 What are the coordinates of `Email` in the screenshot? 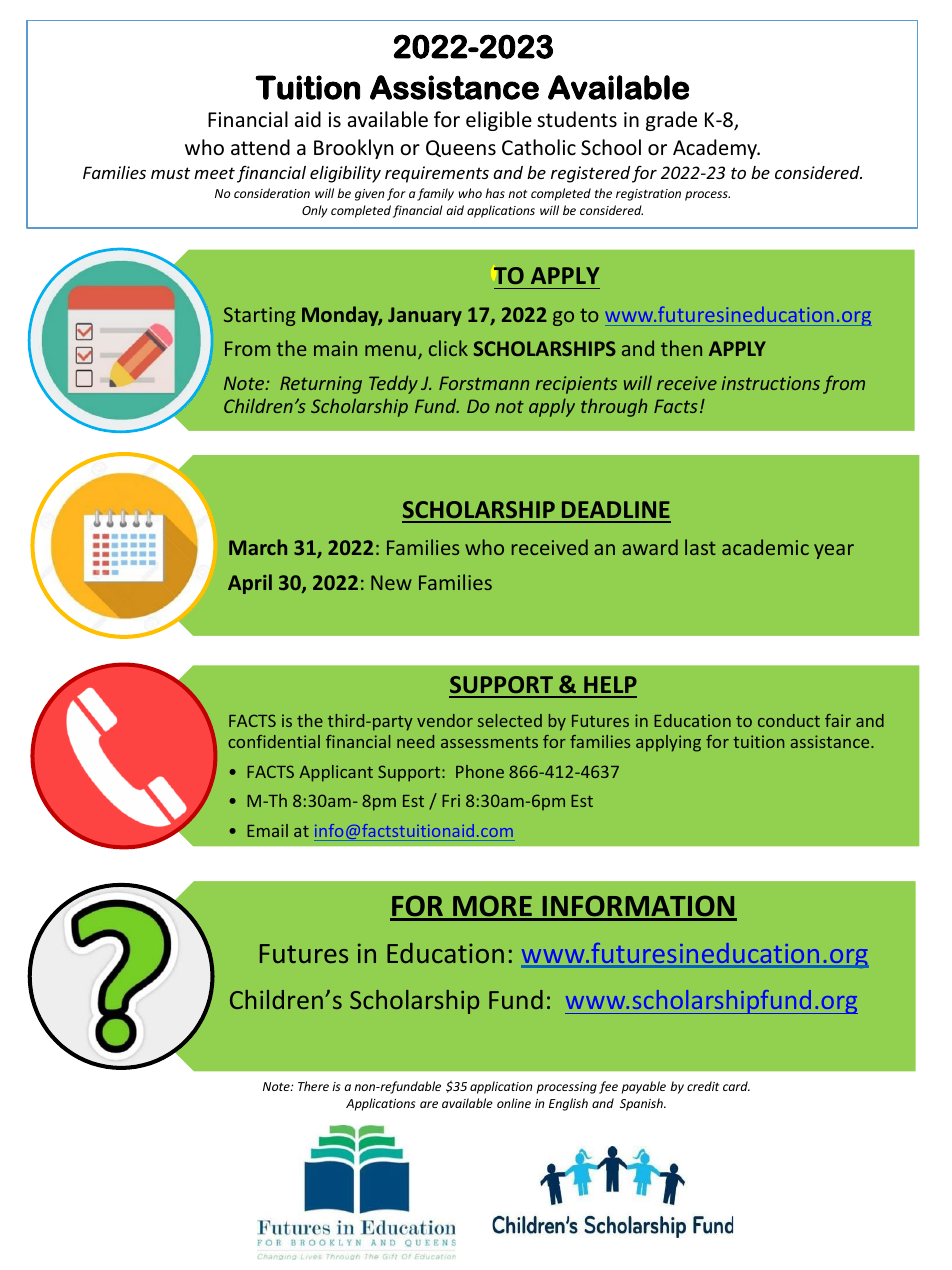 It's located at (267, 830).
